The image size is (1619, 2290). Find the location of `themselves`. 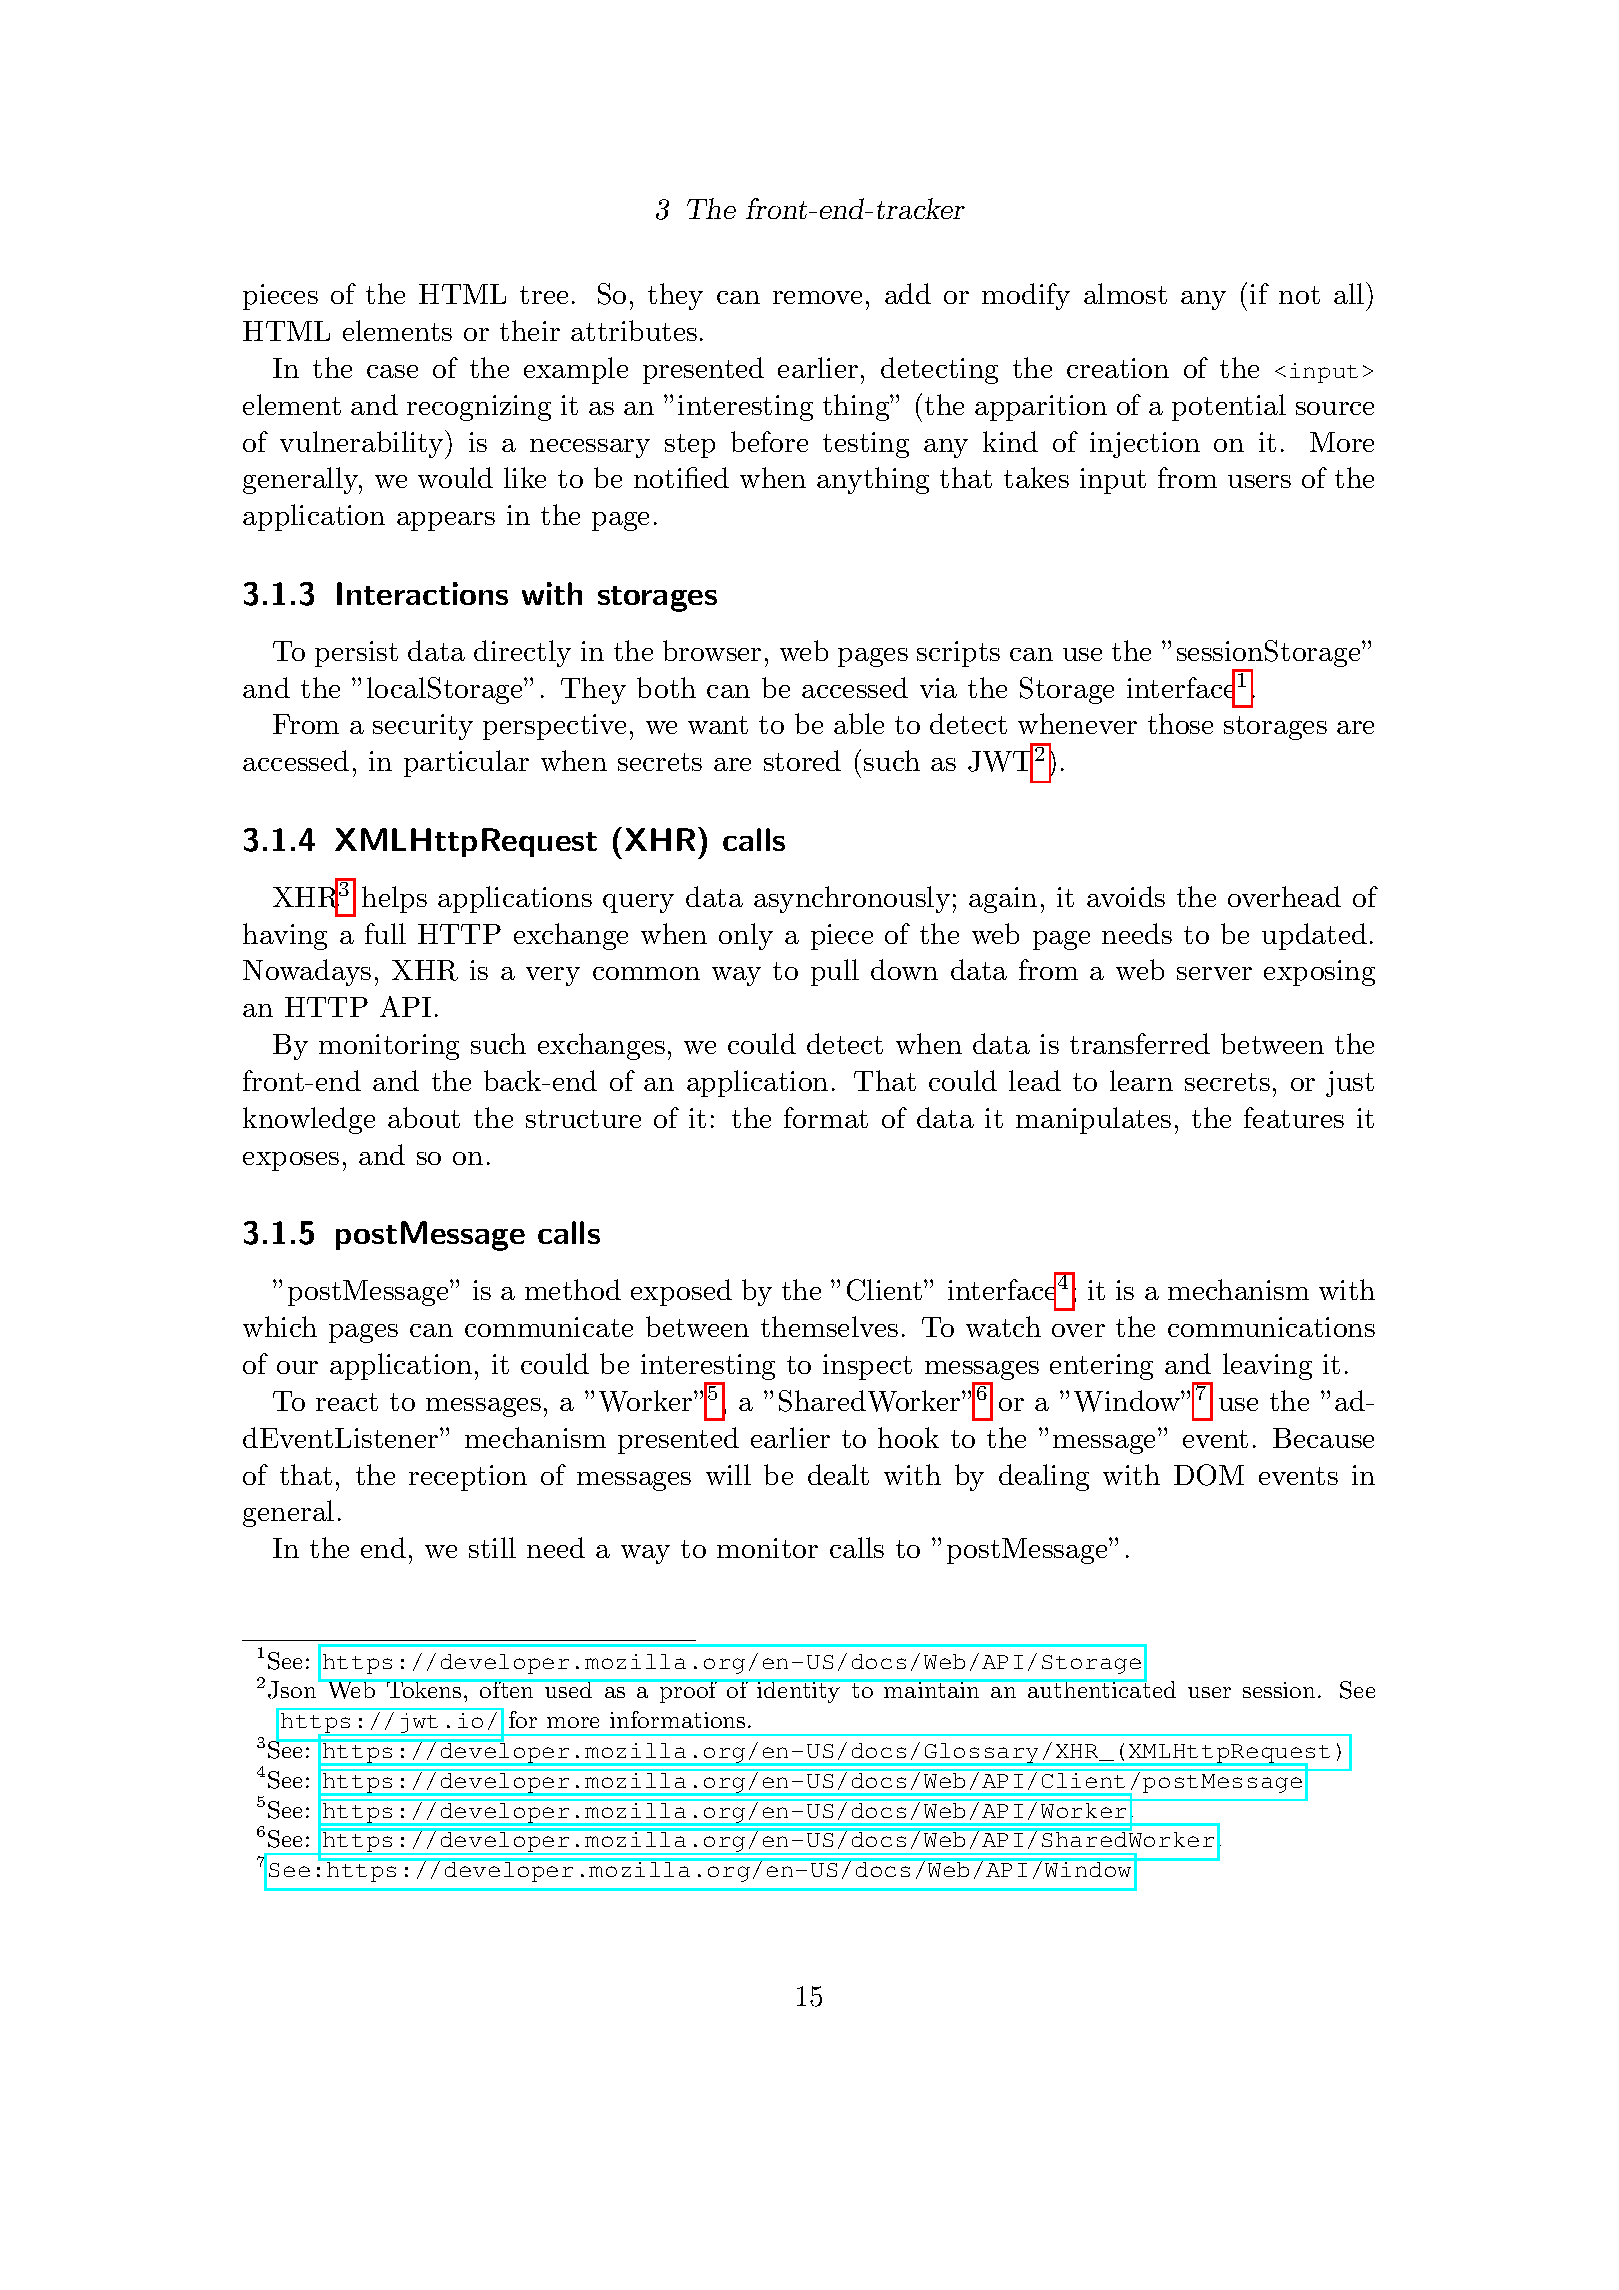

themselves is located at coordinates (829, 1326).
